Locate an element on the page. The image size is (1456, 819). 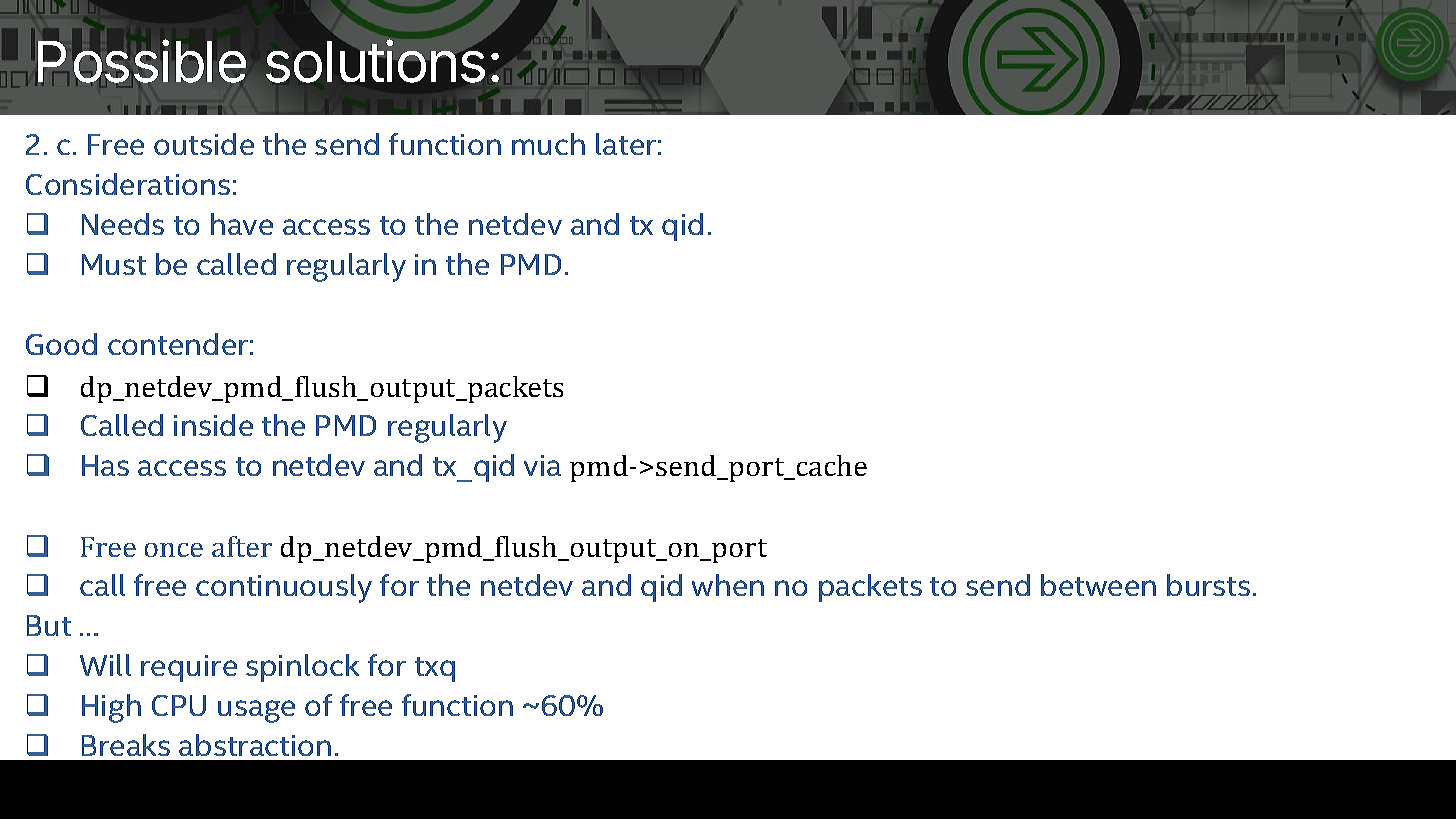
once is located at coordinates (174, 550).
